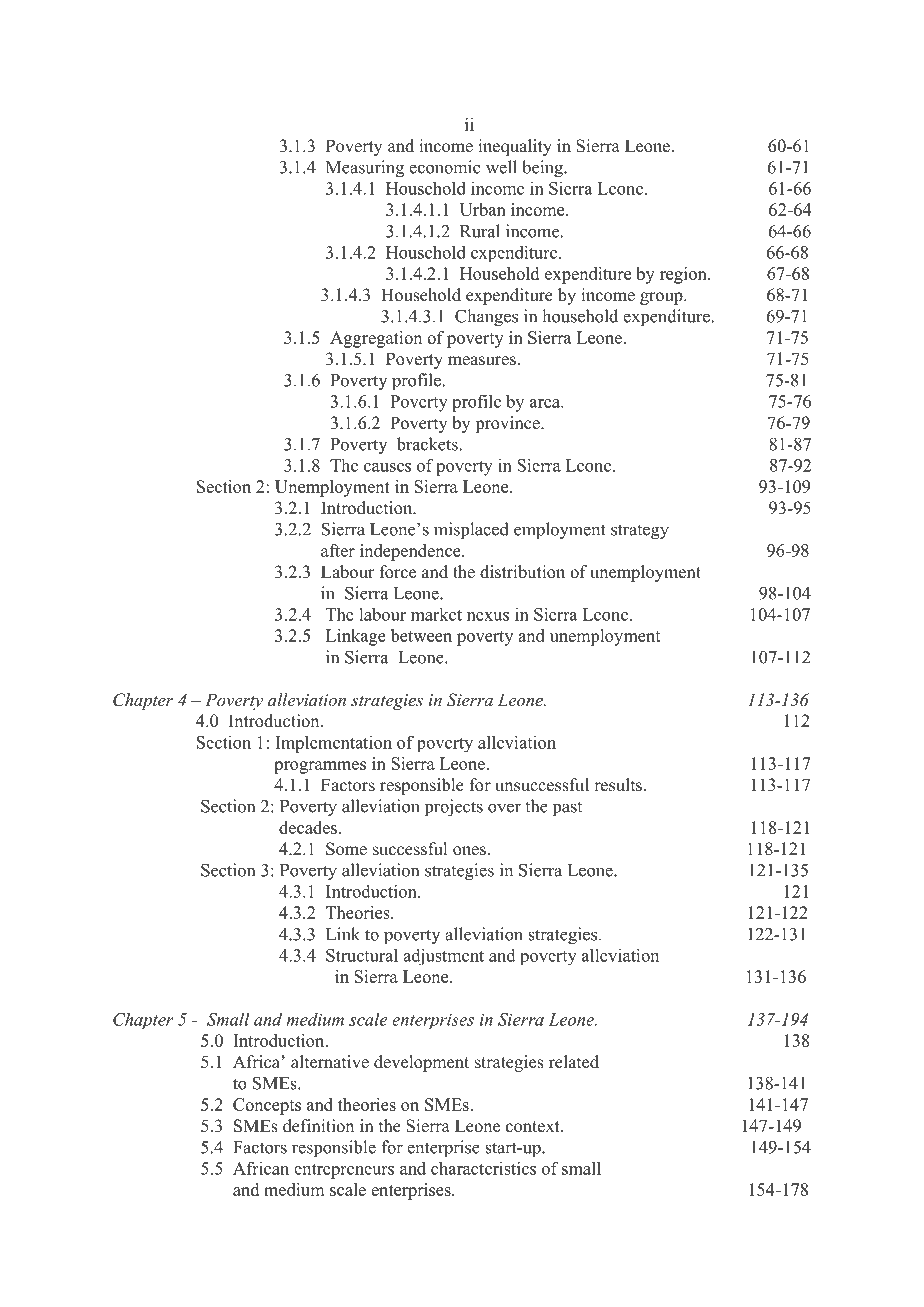 The height and width of the screenshot is (1307, 924). What do you see at coordinates (318, 1126) in the screenshot?
I see `definition` at bounding box center [318, 1126].
